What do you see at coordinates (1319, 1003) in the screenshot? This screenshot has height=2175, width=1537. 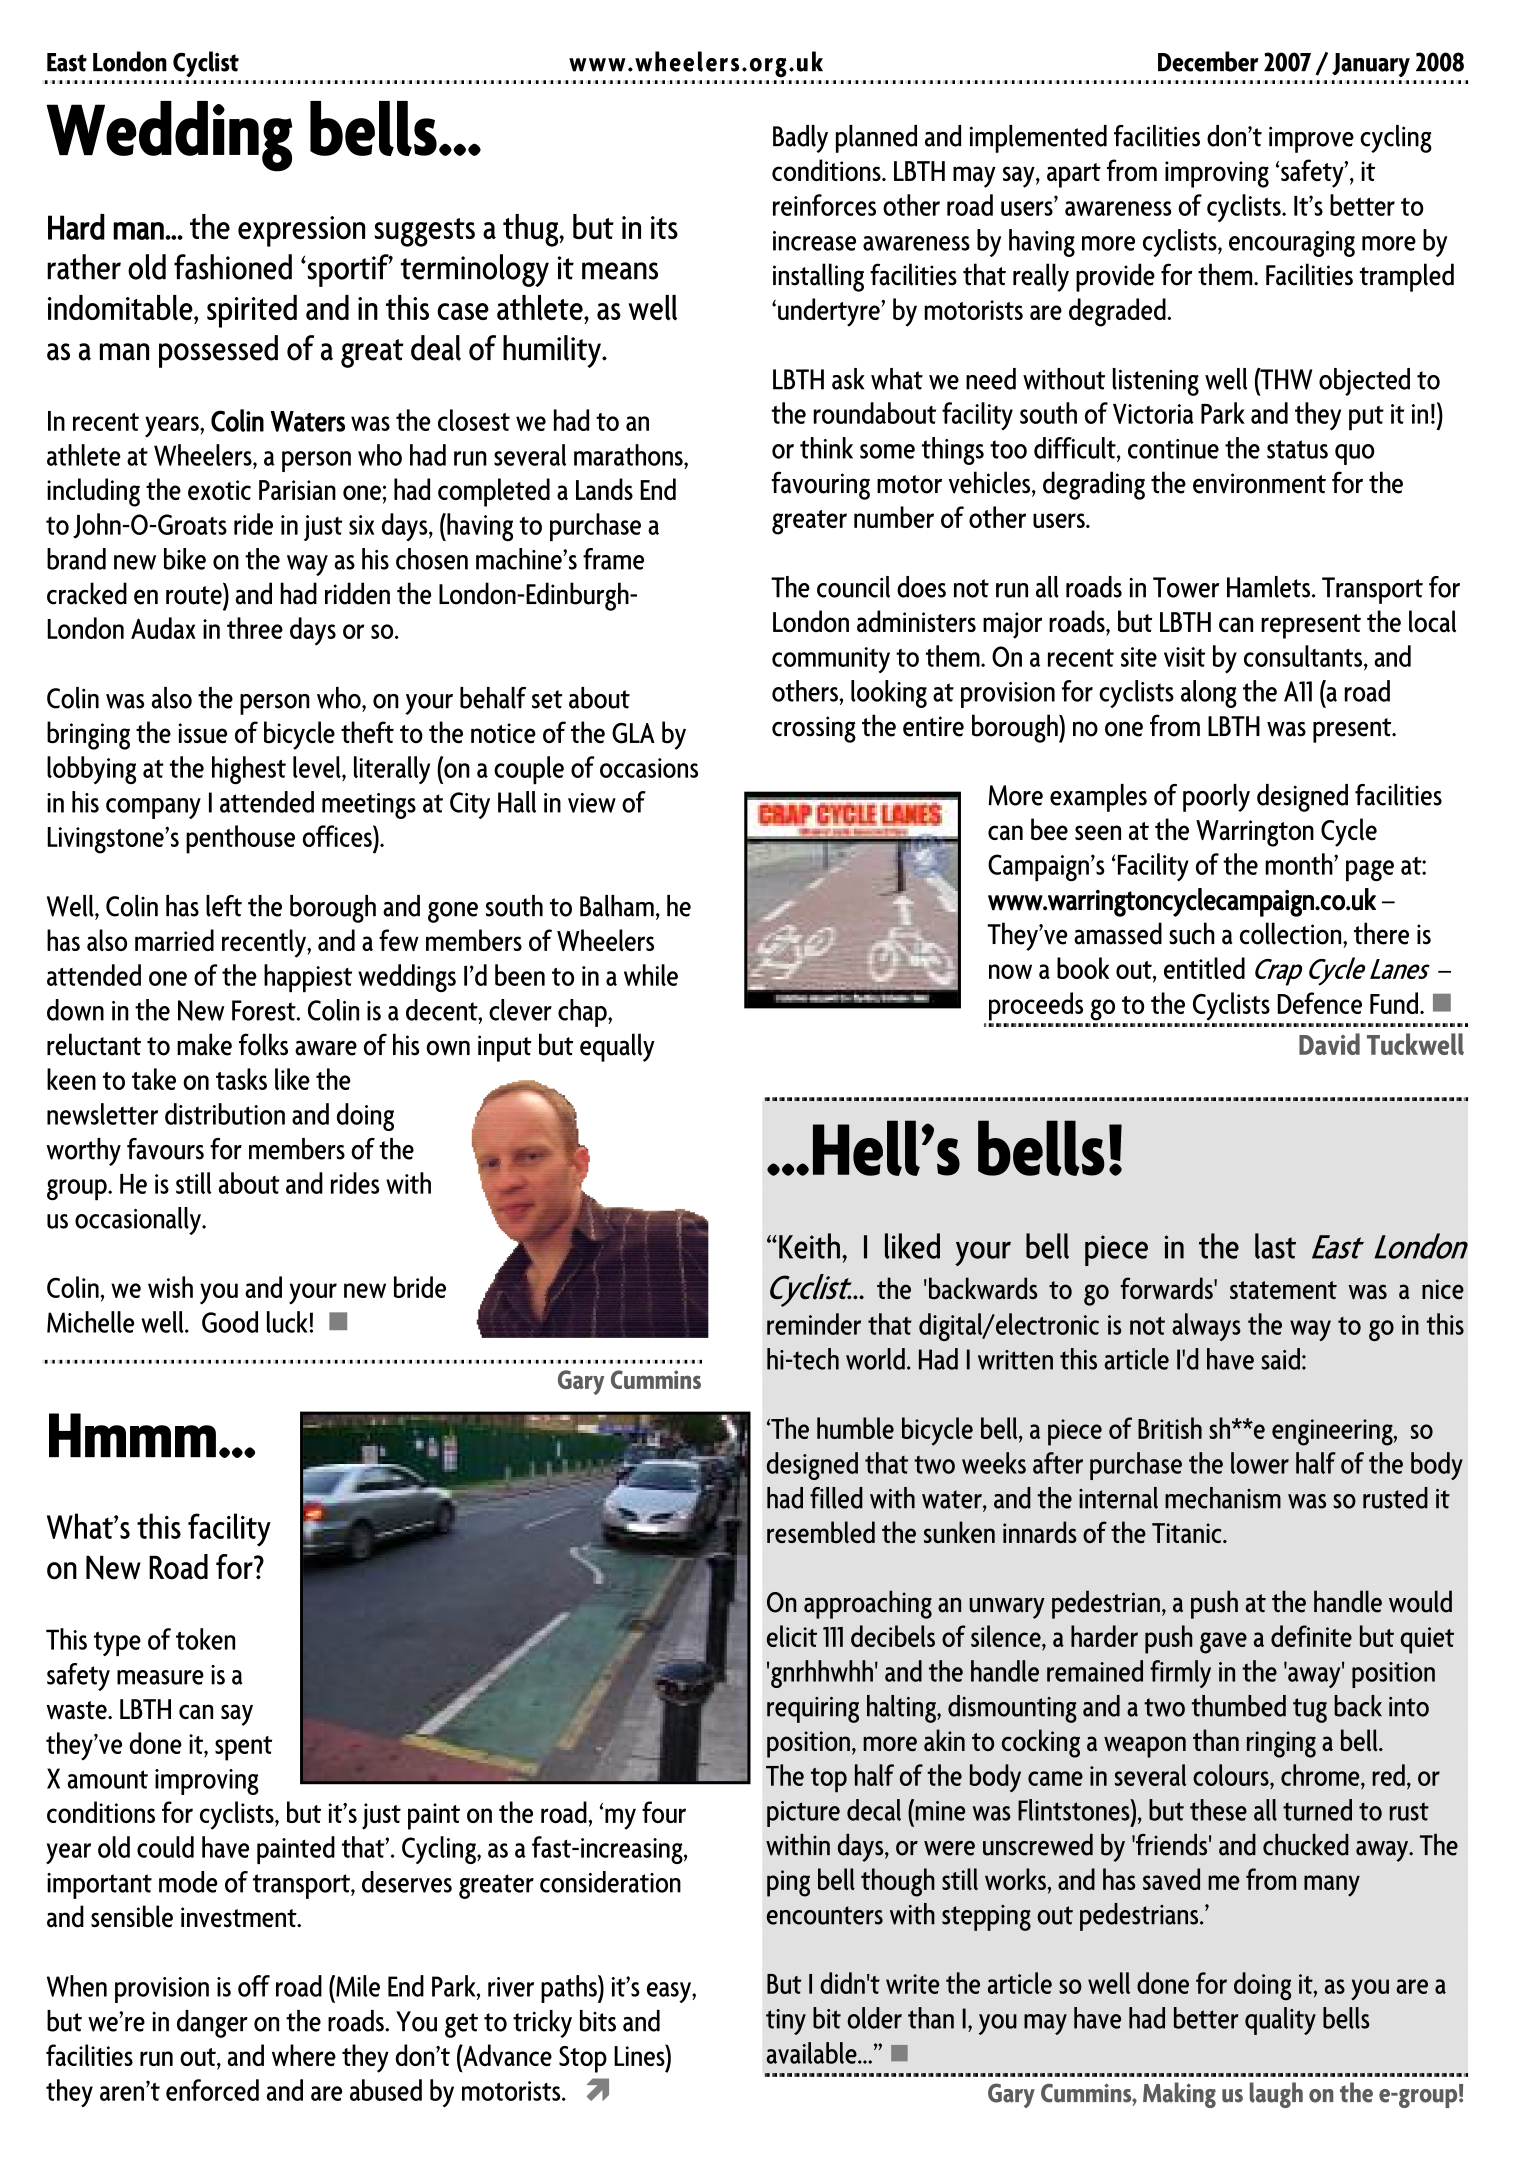 I see `Defence` at bounding box center [1319, 1003].
